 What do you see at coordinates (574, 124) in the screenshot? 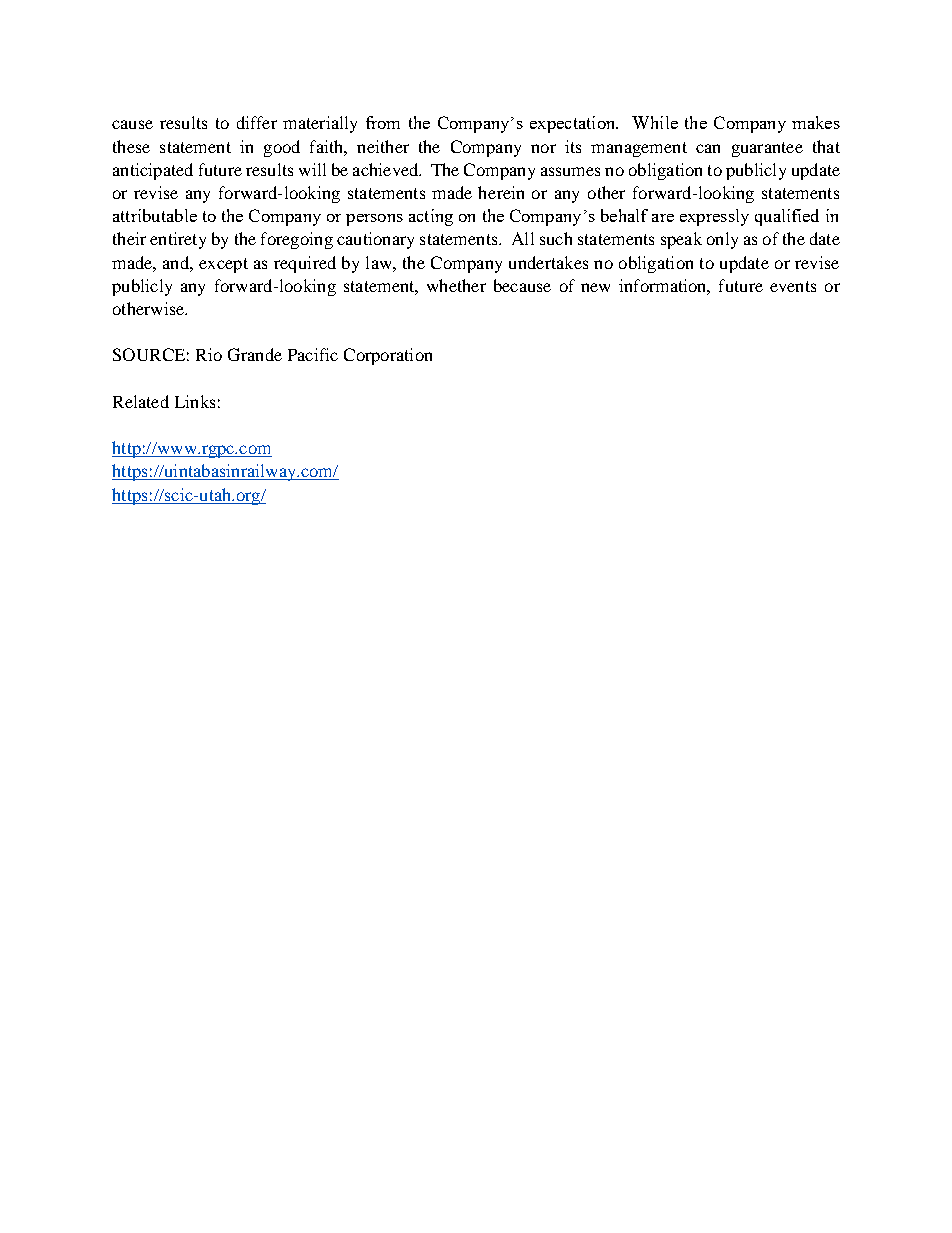
I see `expectation` at bounding box center [574, 124].
